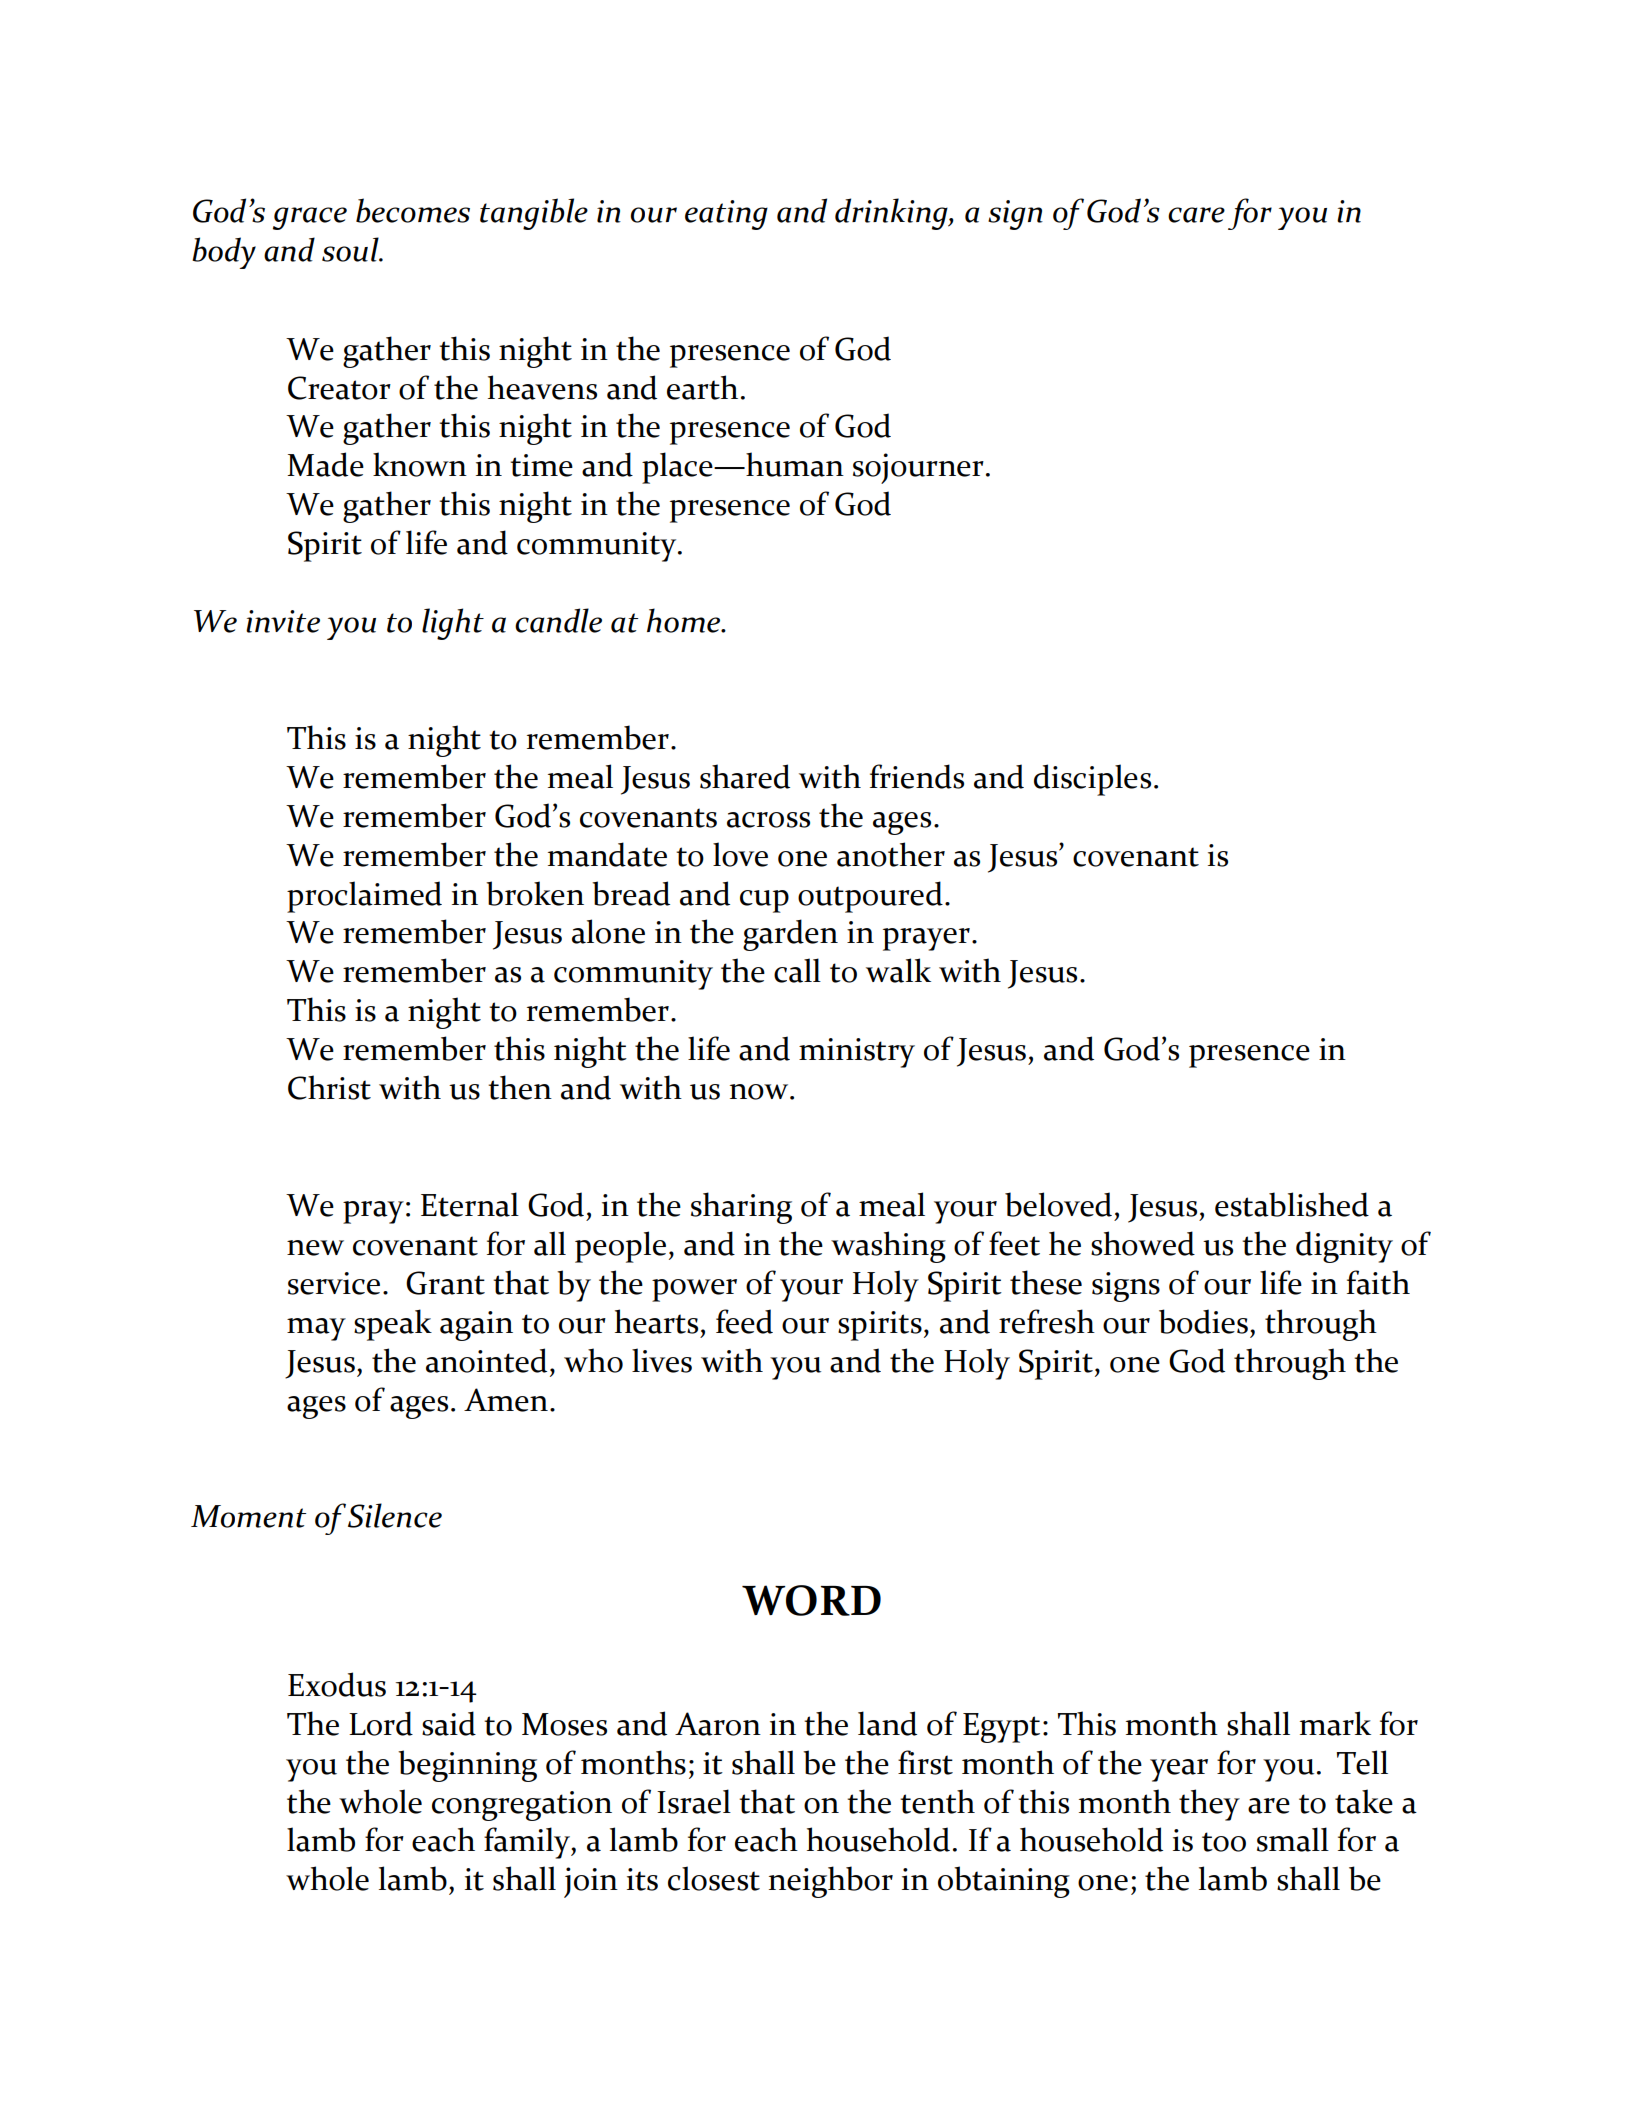  Describe the element at coordinates (1292, 1204) in the screenshot. I see `established` at that location.
